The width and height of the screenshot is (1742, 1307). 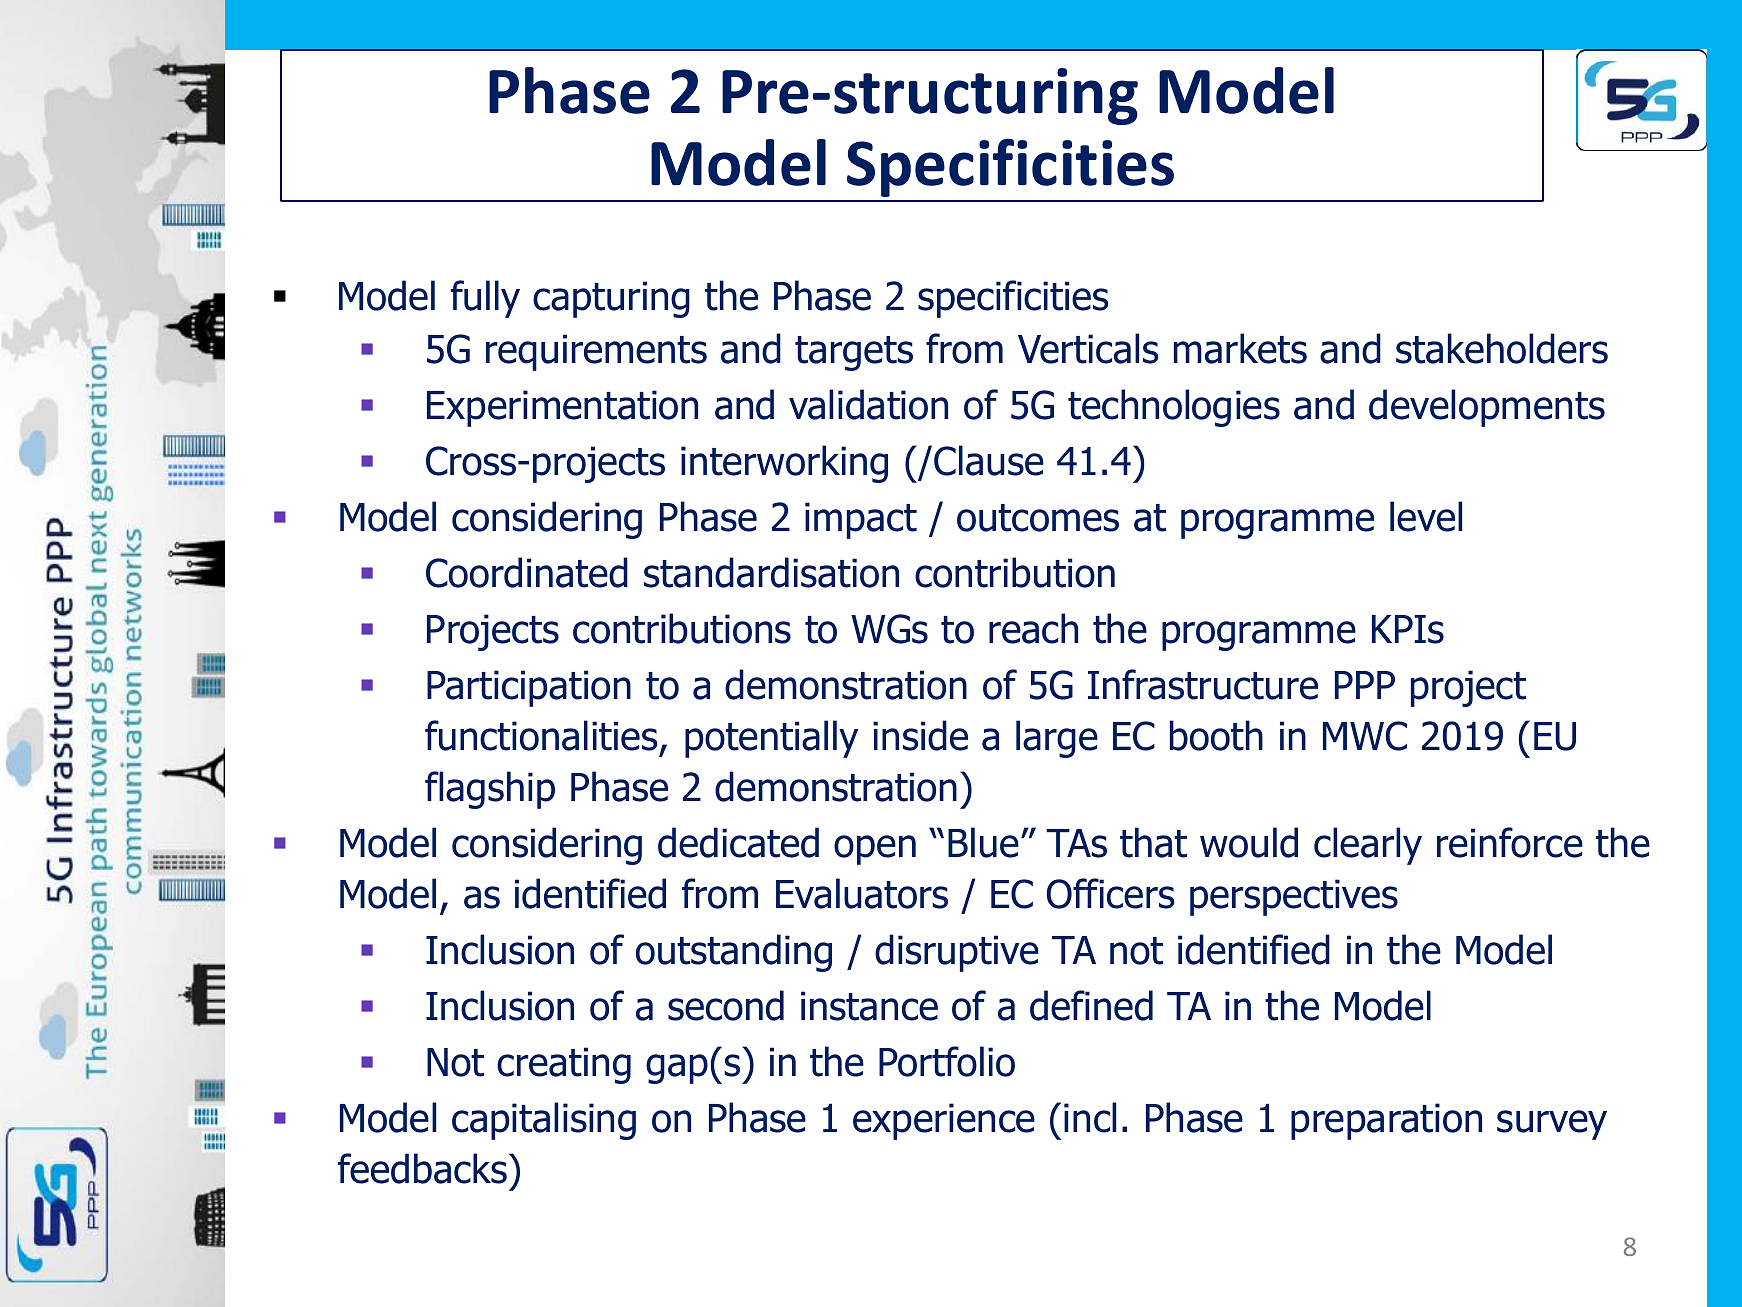 I want to click on flagship, so click(x=490, y=790).
